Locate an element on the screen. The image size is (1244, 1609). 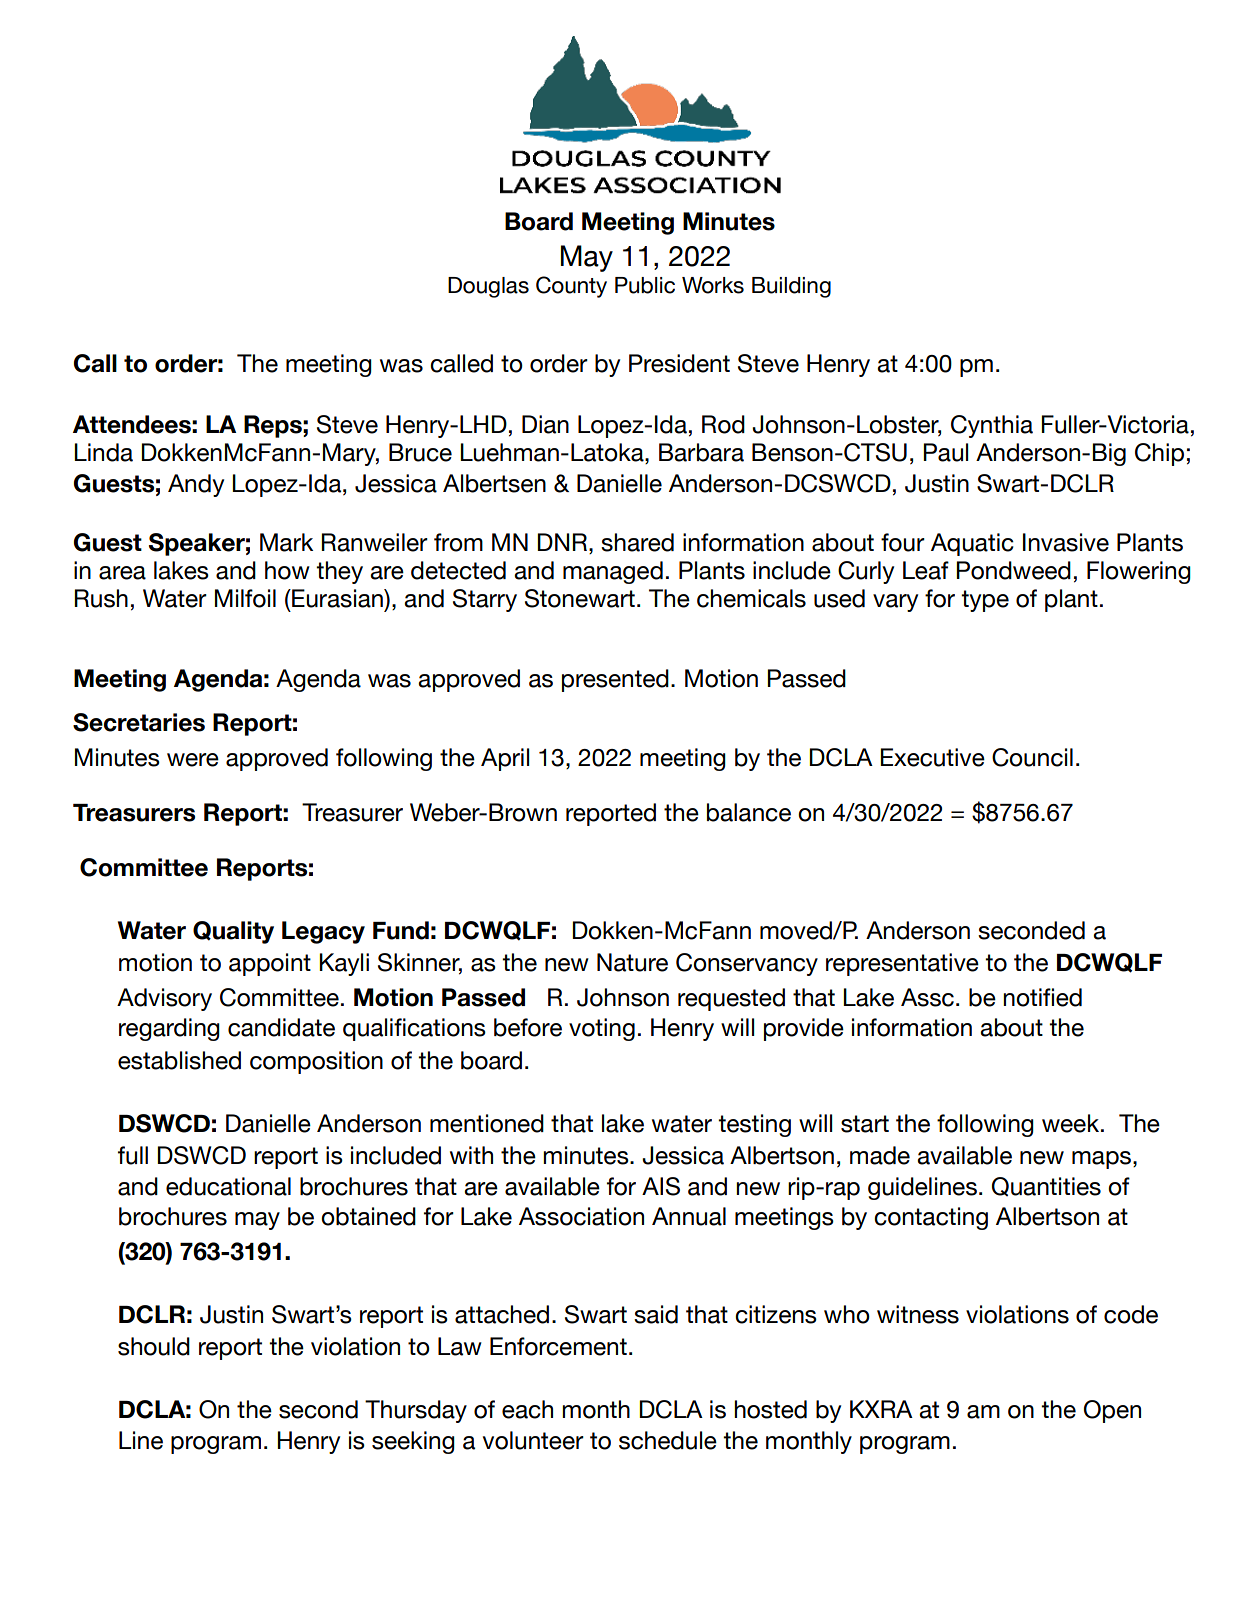
balance is located at coordinates (749, 812).
